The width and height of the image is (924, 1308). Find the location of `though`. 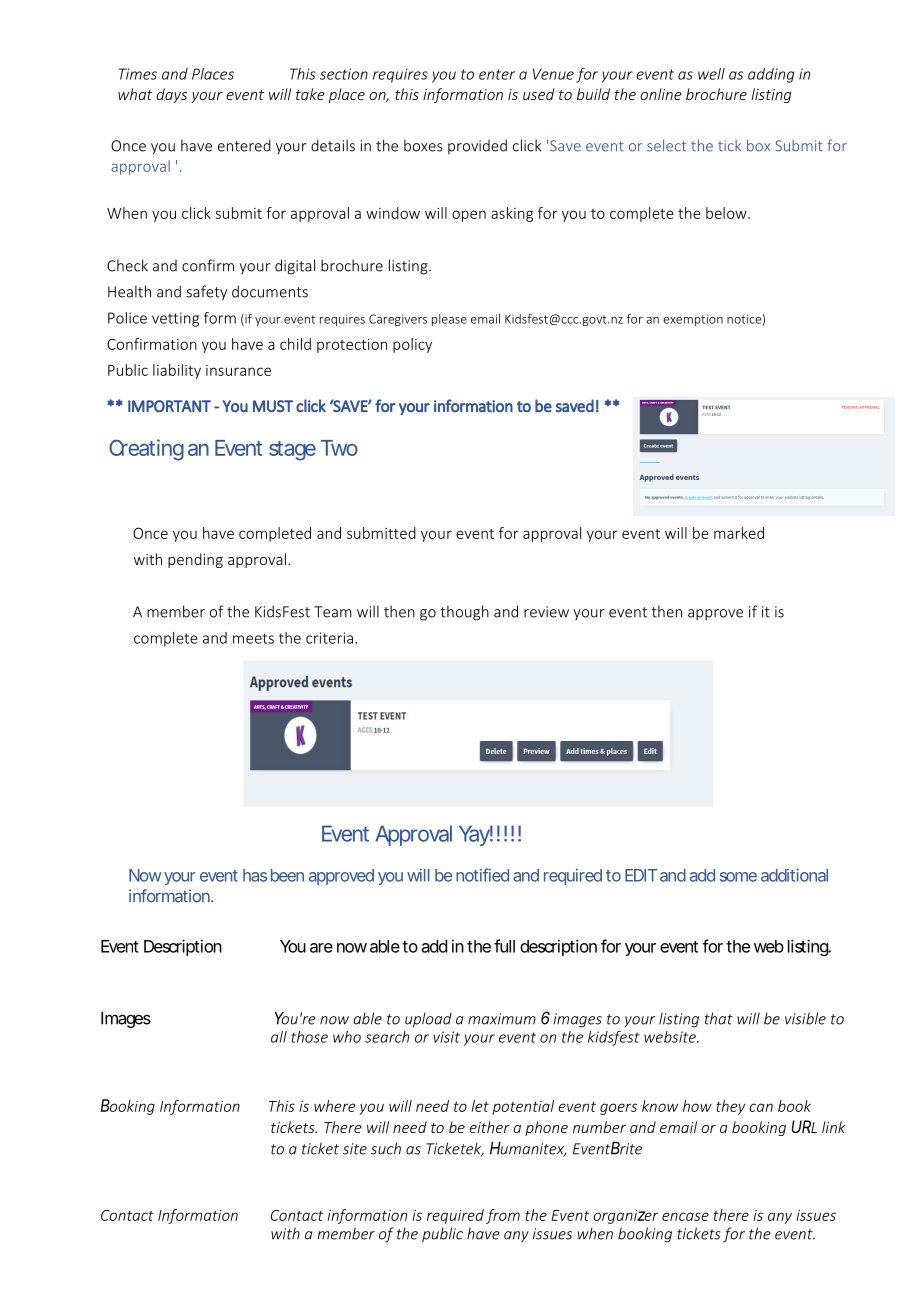

though is located at coordinates (464, 613).
